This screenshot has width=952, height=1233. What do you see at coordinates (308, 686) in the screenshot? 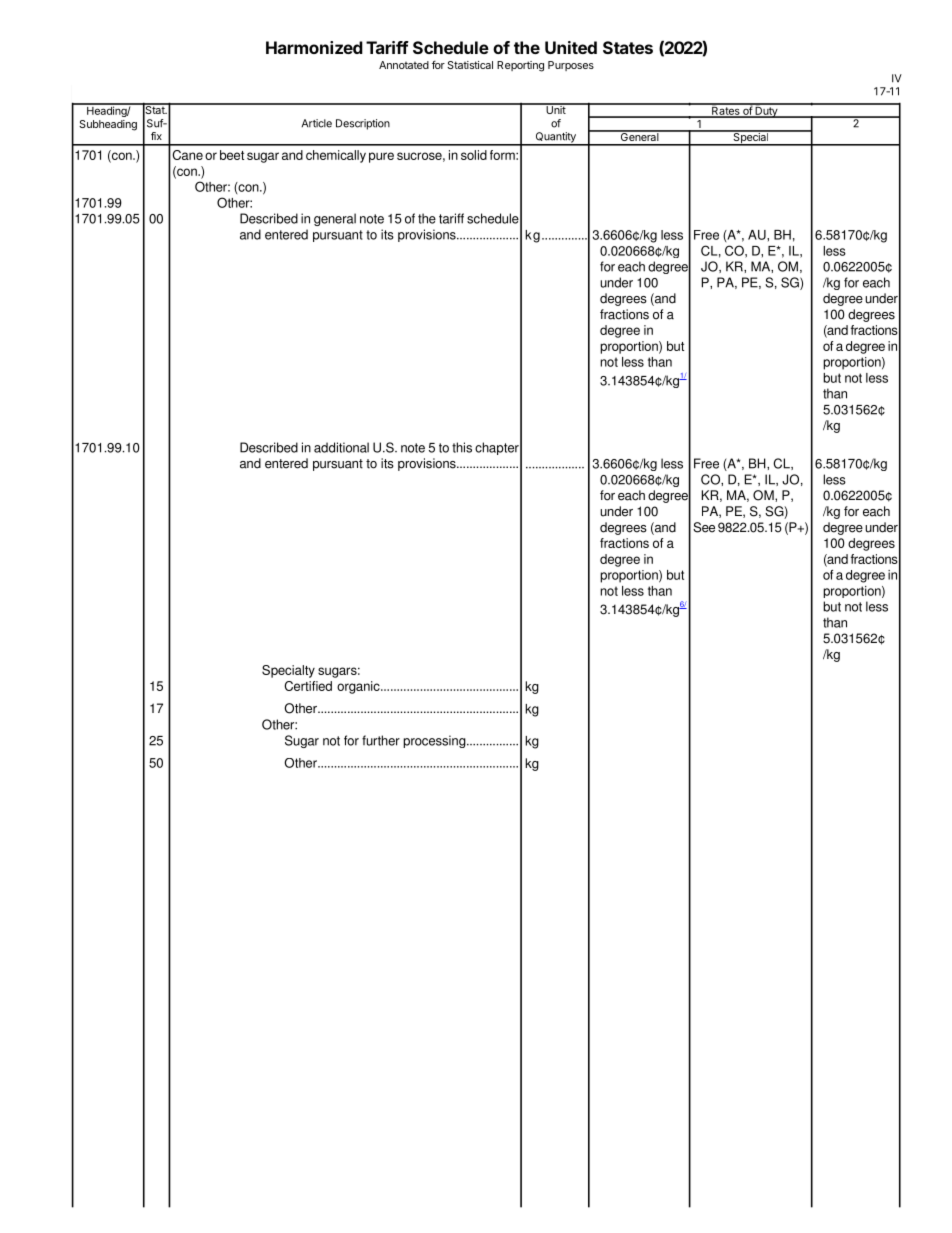
I see `Certified` at bounding box center [308, 686].
